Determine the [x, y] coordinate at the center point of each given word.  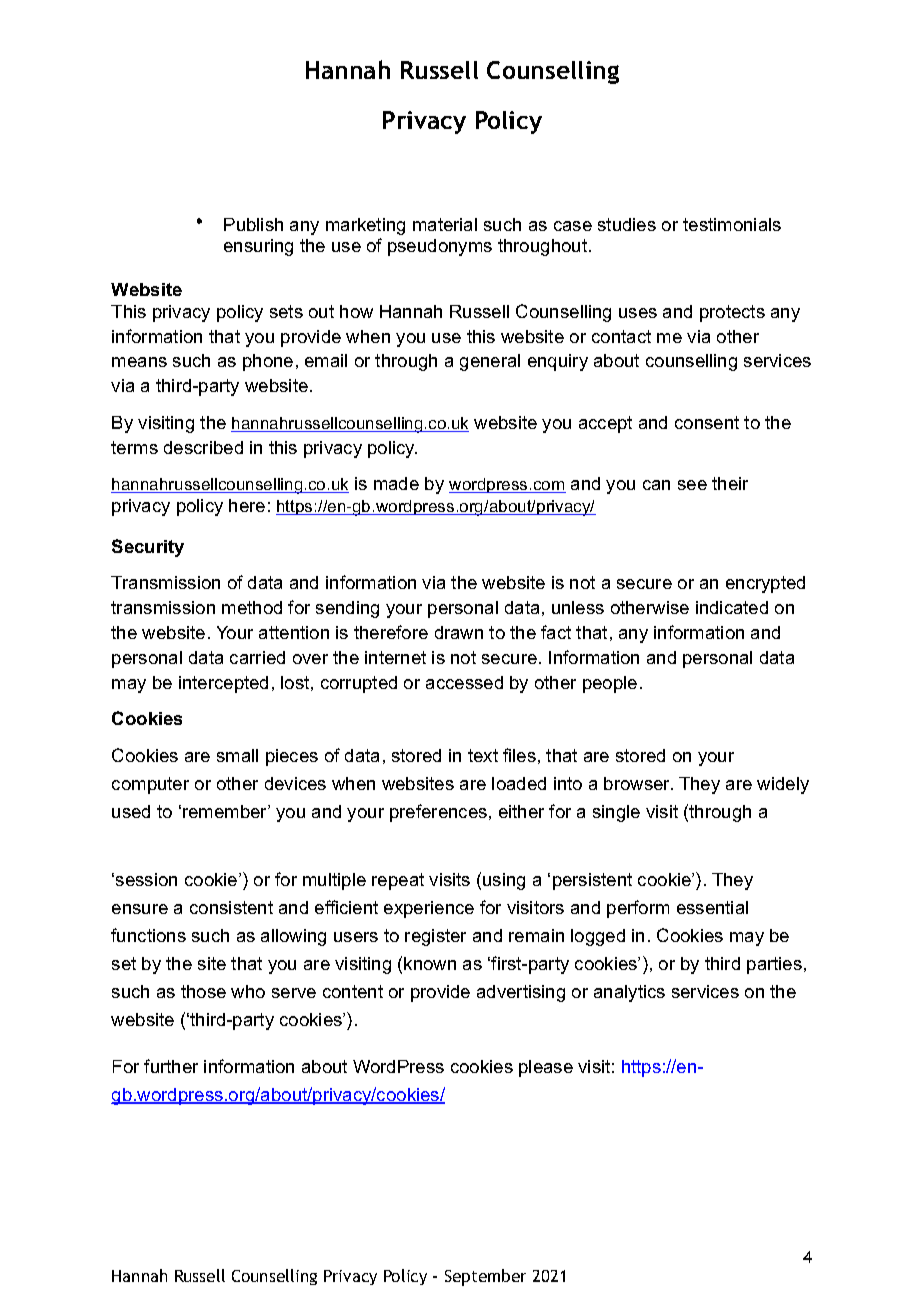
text [483, 755]
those [203, 991]
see [692, 485]
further [171, 1066]
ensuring [258, 247]
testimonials [732, 224]
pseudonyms [440, 247]
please [546, 1068]
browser [638, 783]
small [237, 755]
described [203, 447]
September [485, 1277]
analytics [629, 993]
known [430, 963]
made [396, 483]
